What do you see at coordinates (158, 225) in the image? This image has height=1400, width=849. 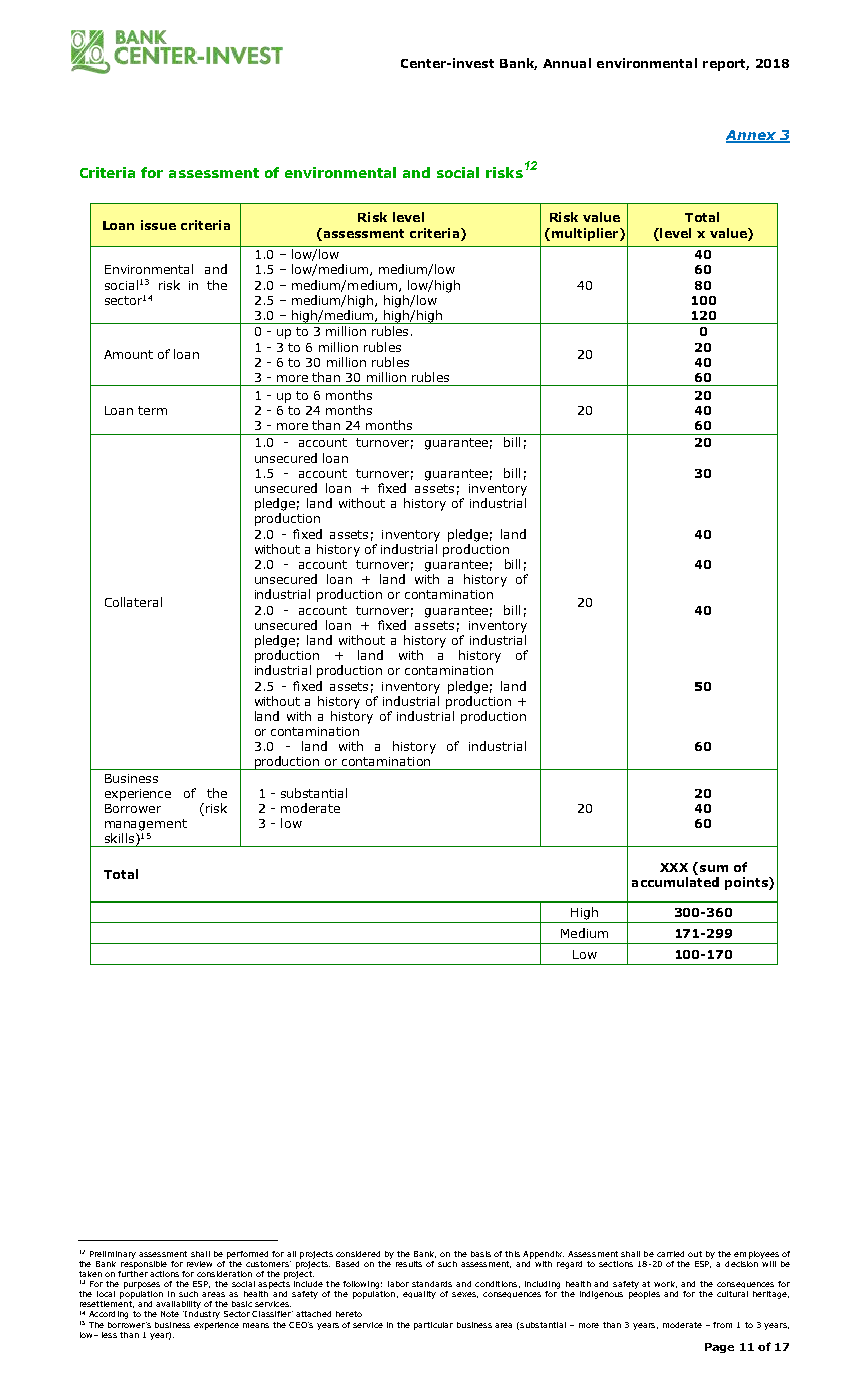 I see `issue` at bounding box center [158, 225].
